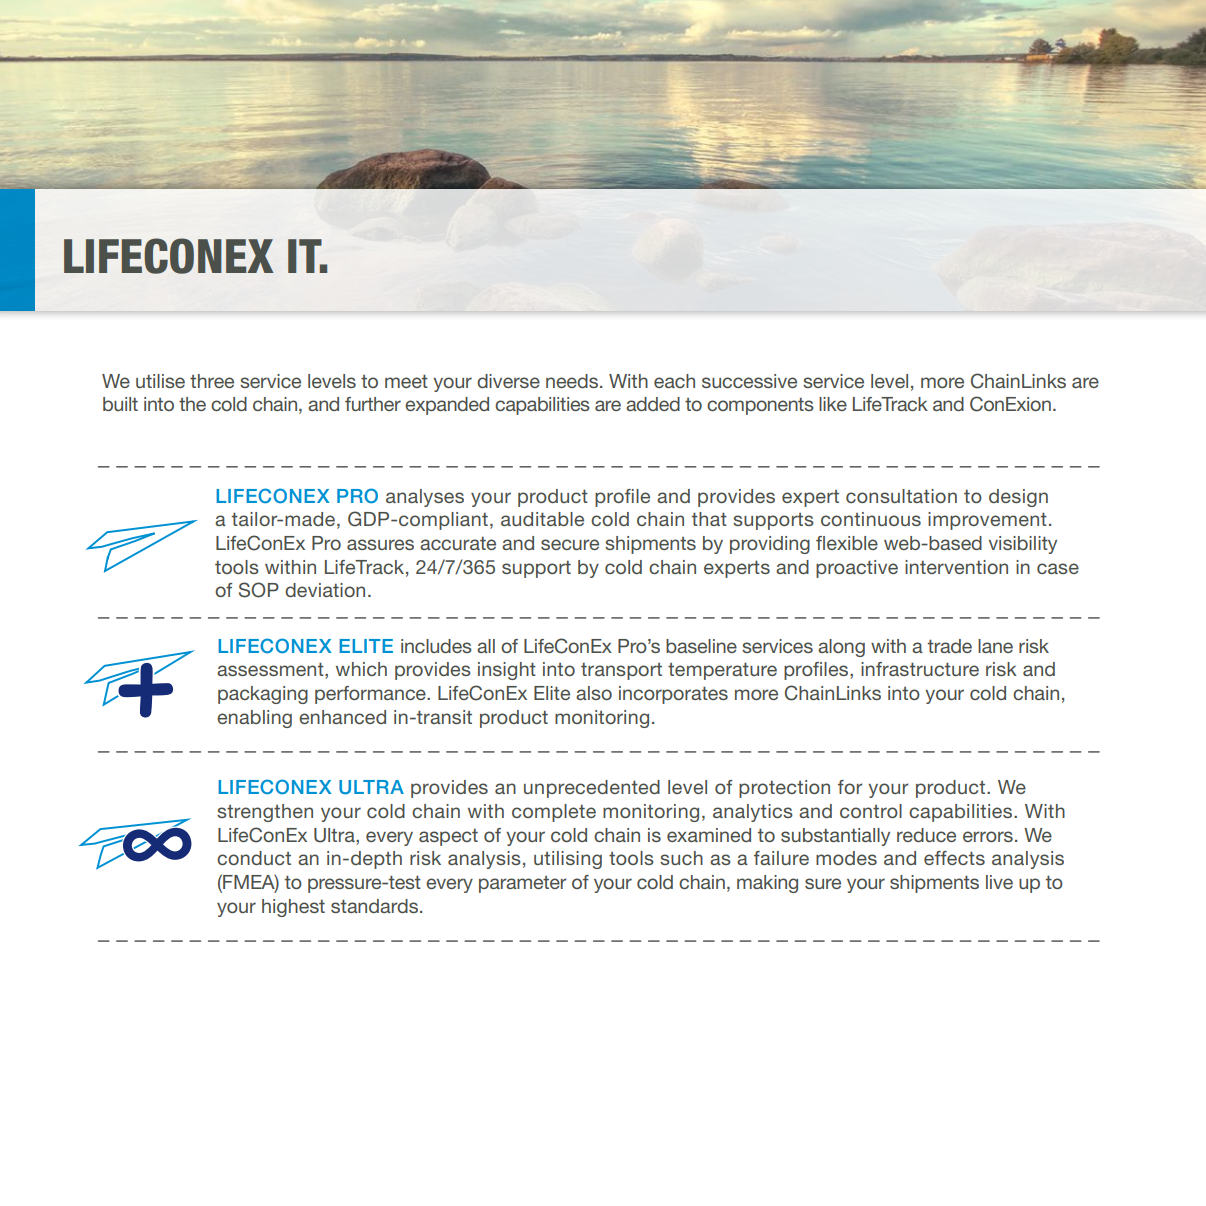  What do you see at coordinates (212, 381) in the screenshot?
I see `three` at bounding box center [212, 381].
